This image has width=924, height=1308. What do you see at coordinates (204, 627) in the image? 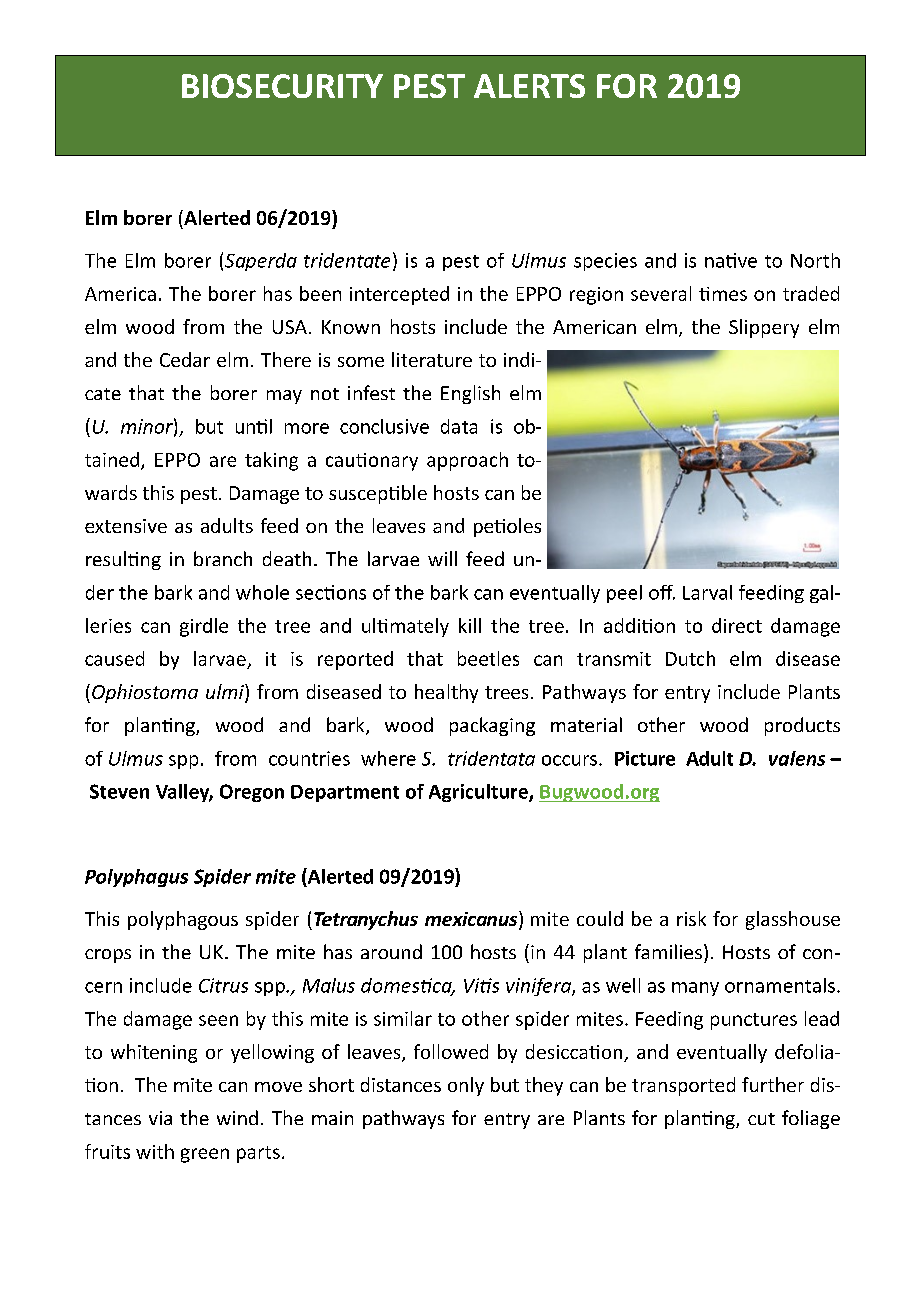
I see `girdle` at bounding box center [204, 627].
